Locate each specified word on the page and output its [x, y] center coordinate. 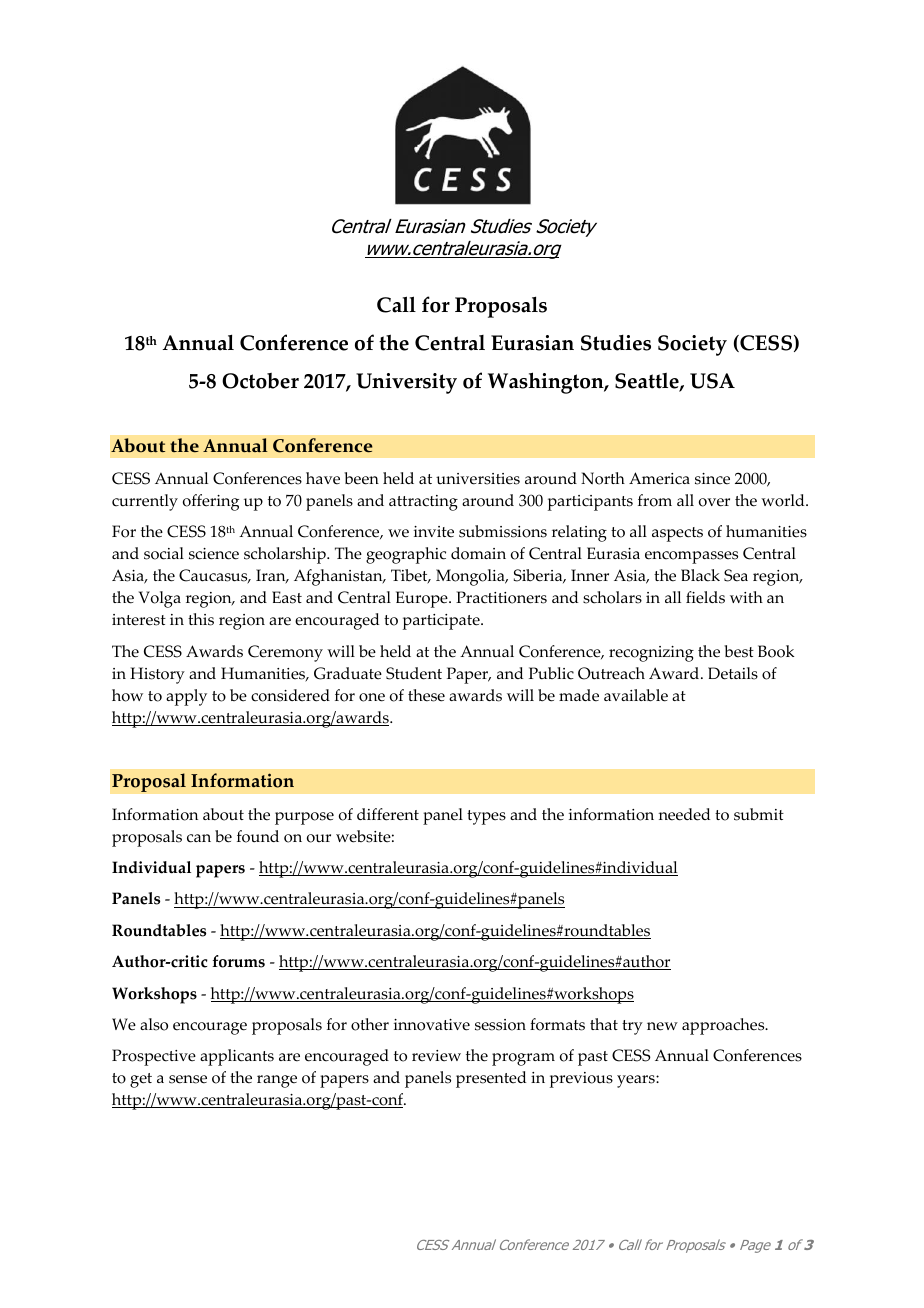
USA [712, 381]
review [436, 1056]
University [406, 383]
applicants [237, 1057]
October [260, 381]
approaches [724, 1026]
